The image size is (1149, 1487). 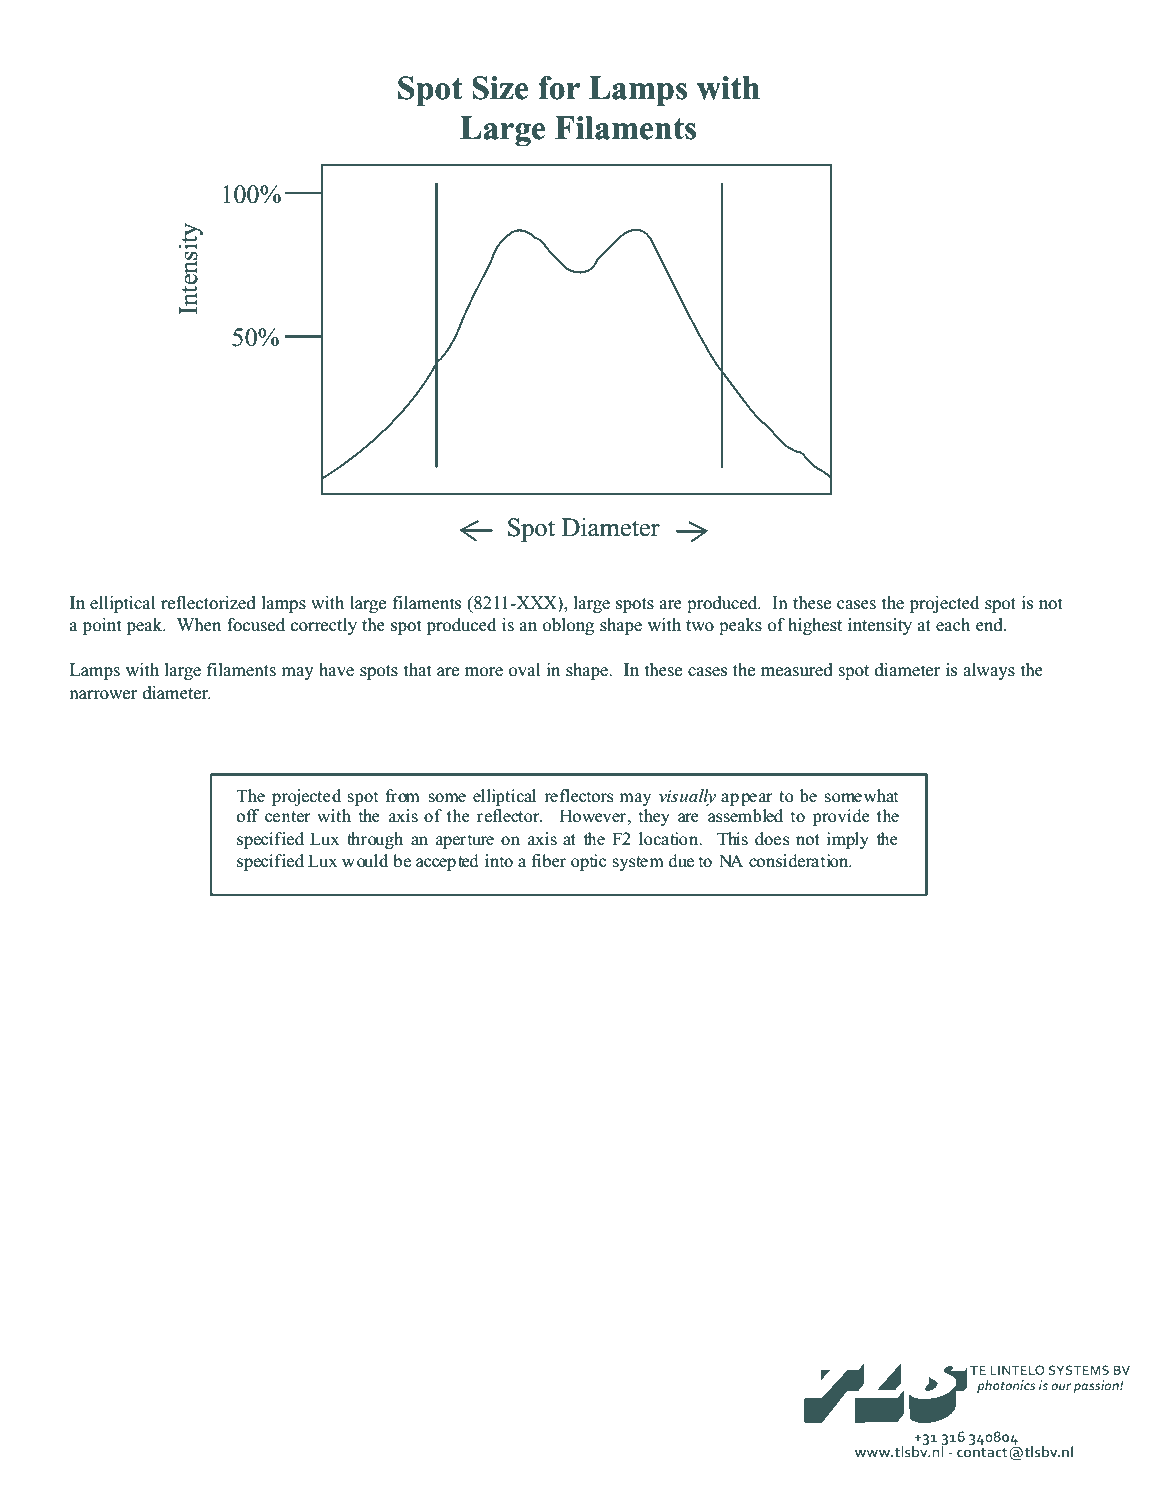 I want to click on focused, so click(x=256, y=625).
